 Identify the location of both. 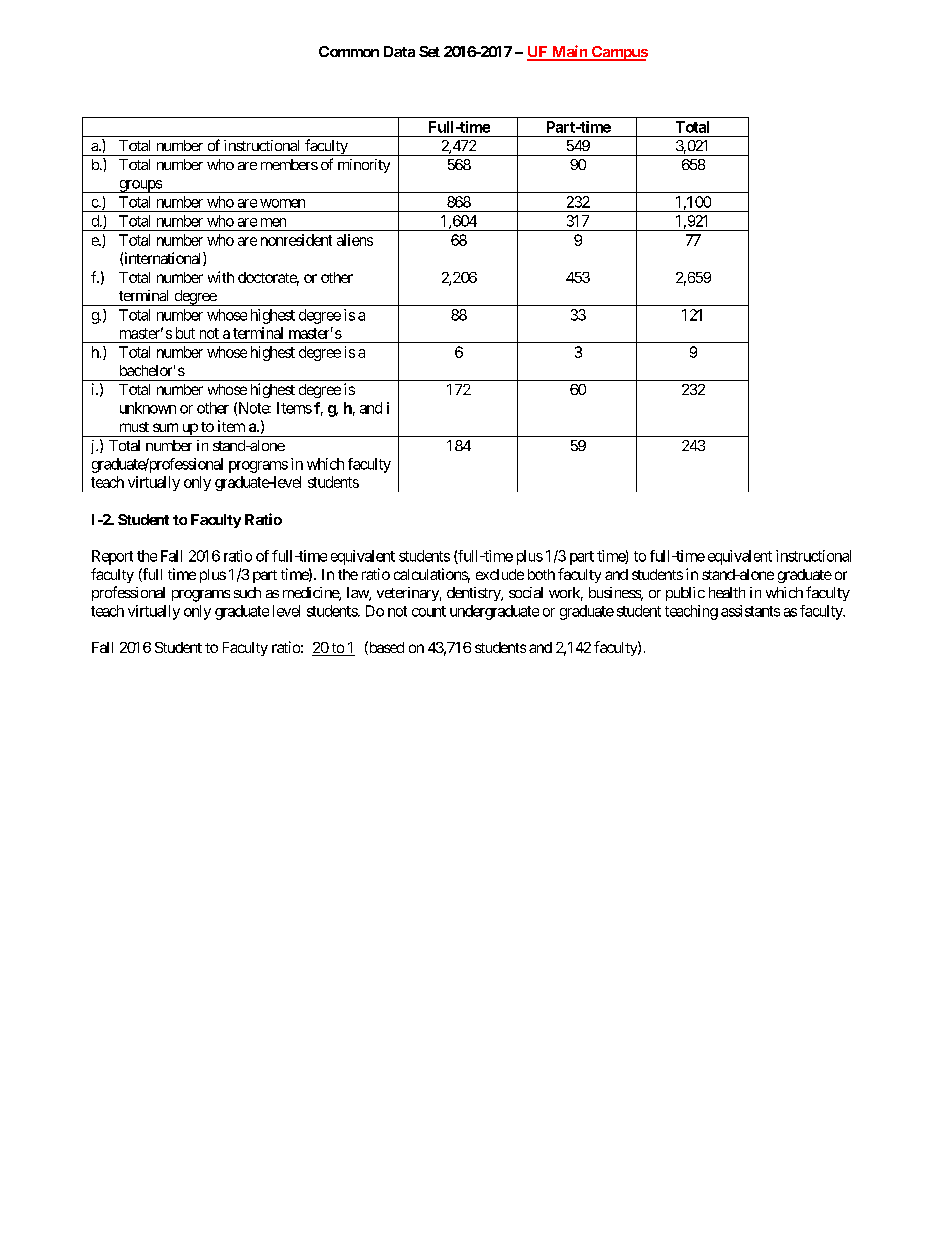
(541, 574).
